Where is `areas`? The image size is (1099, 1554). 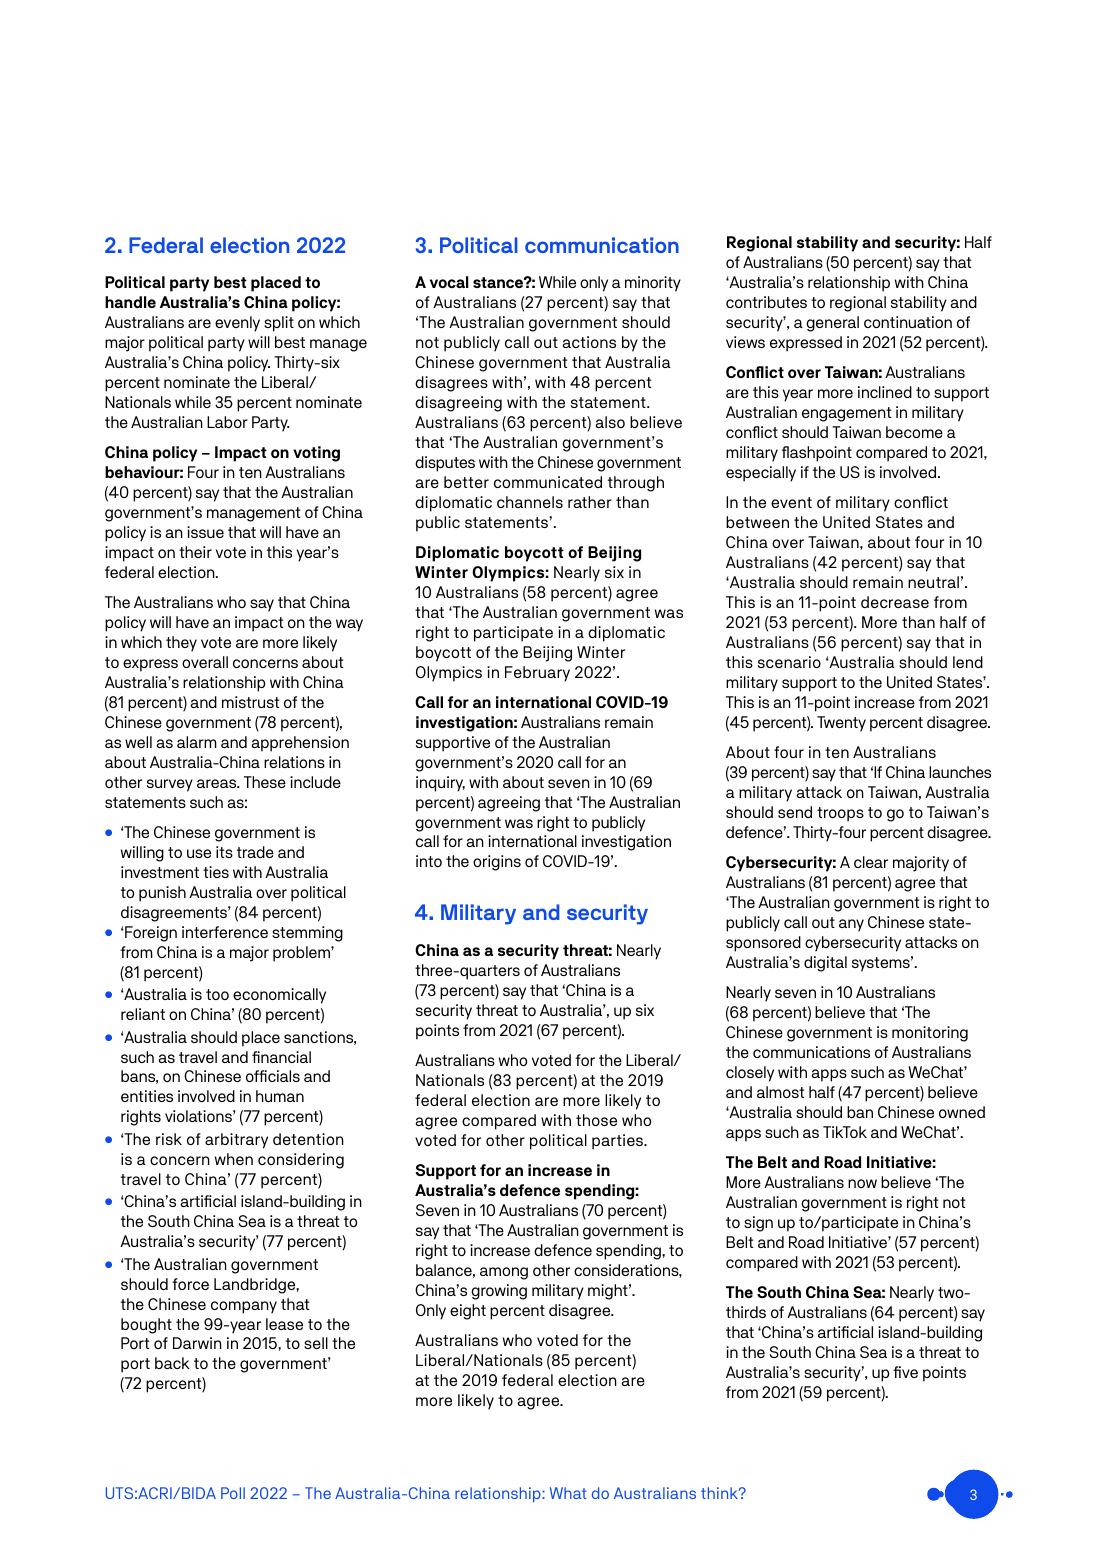 areas is located at coordinates (218, 783).
